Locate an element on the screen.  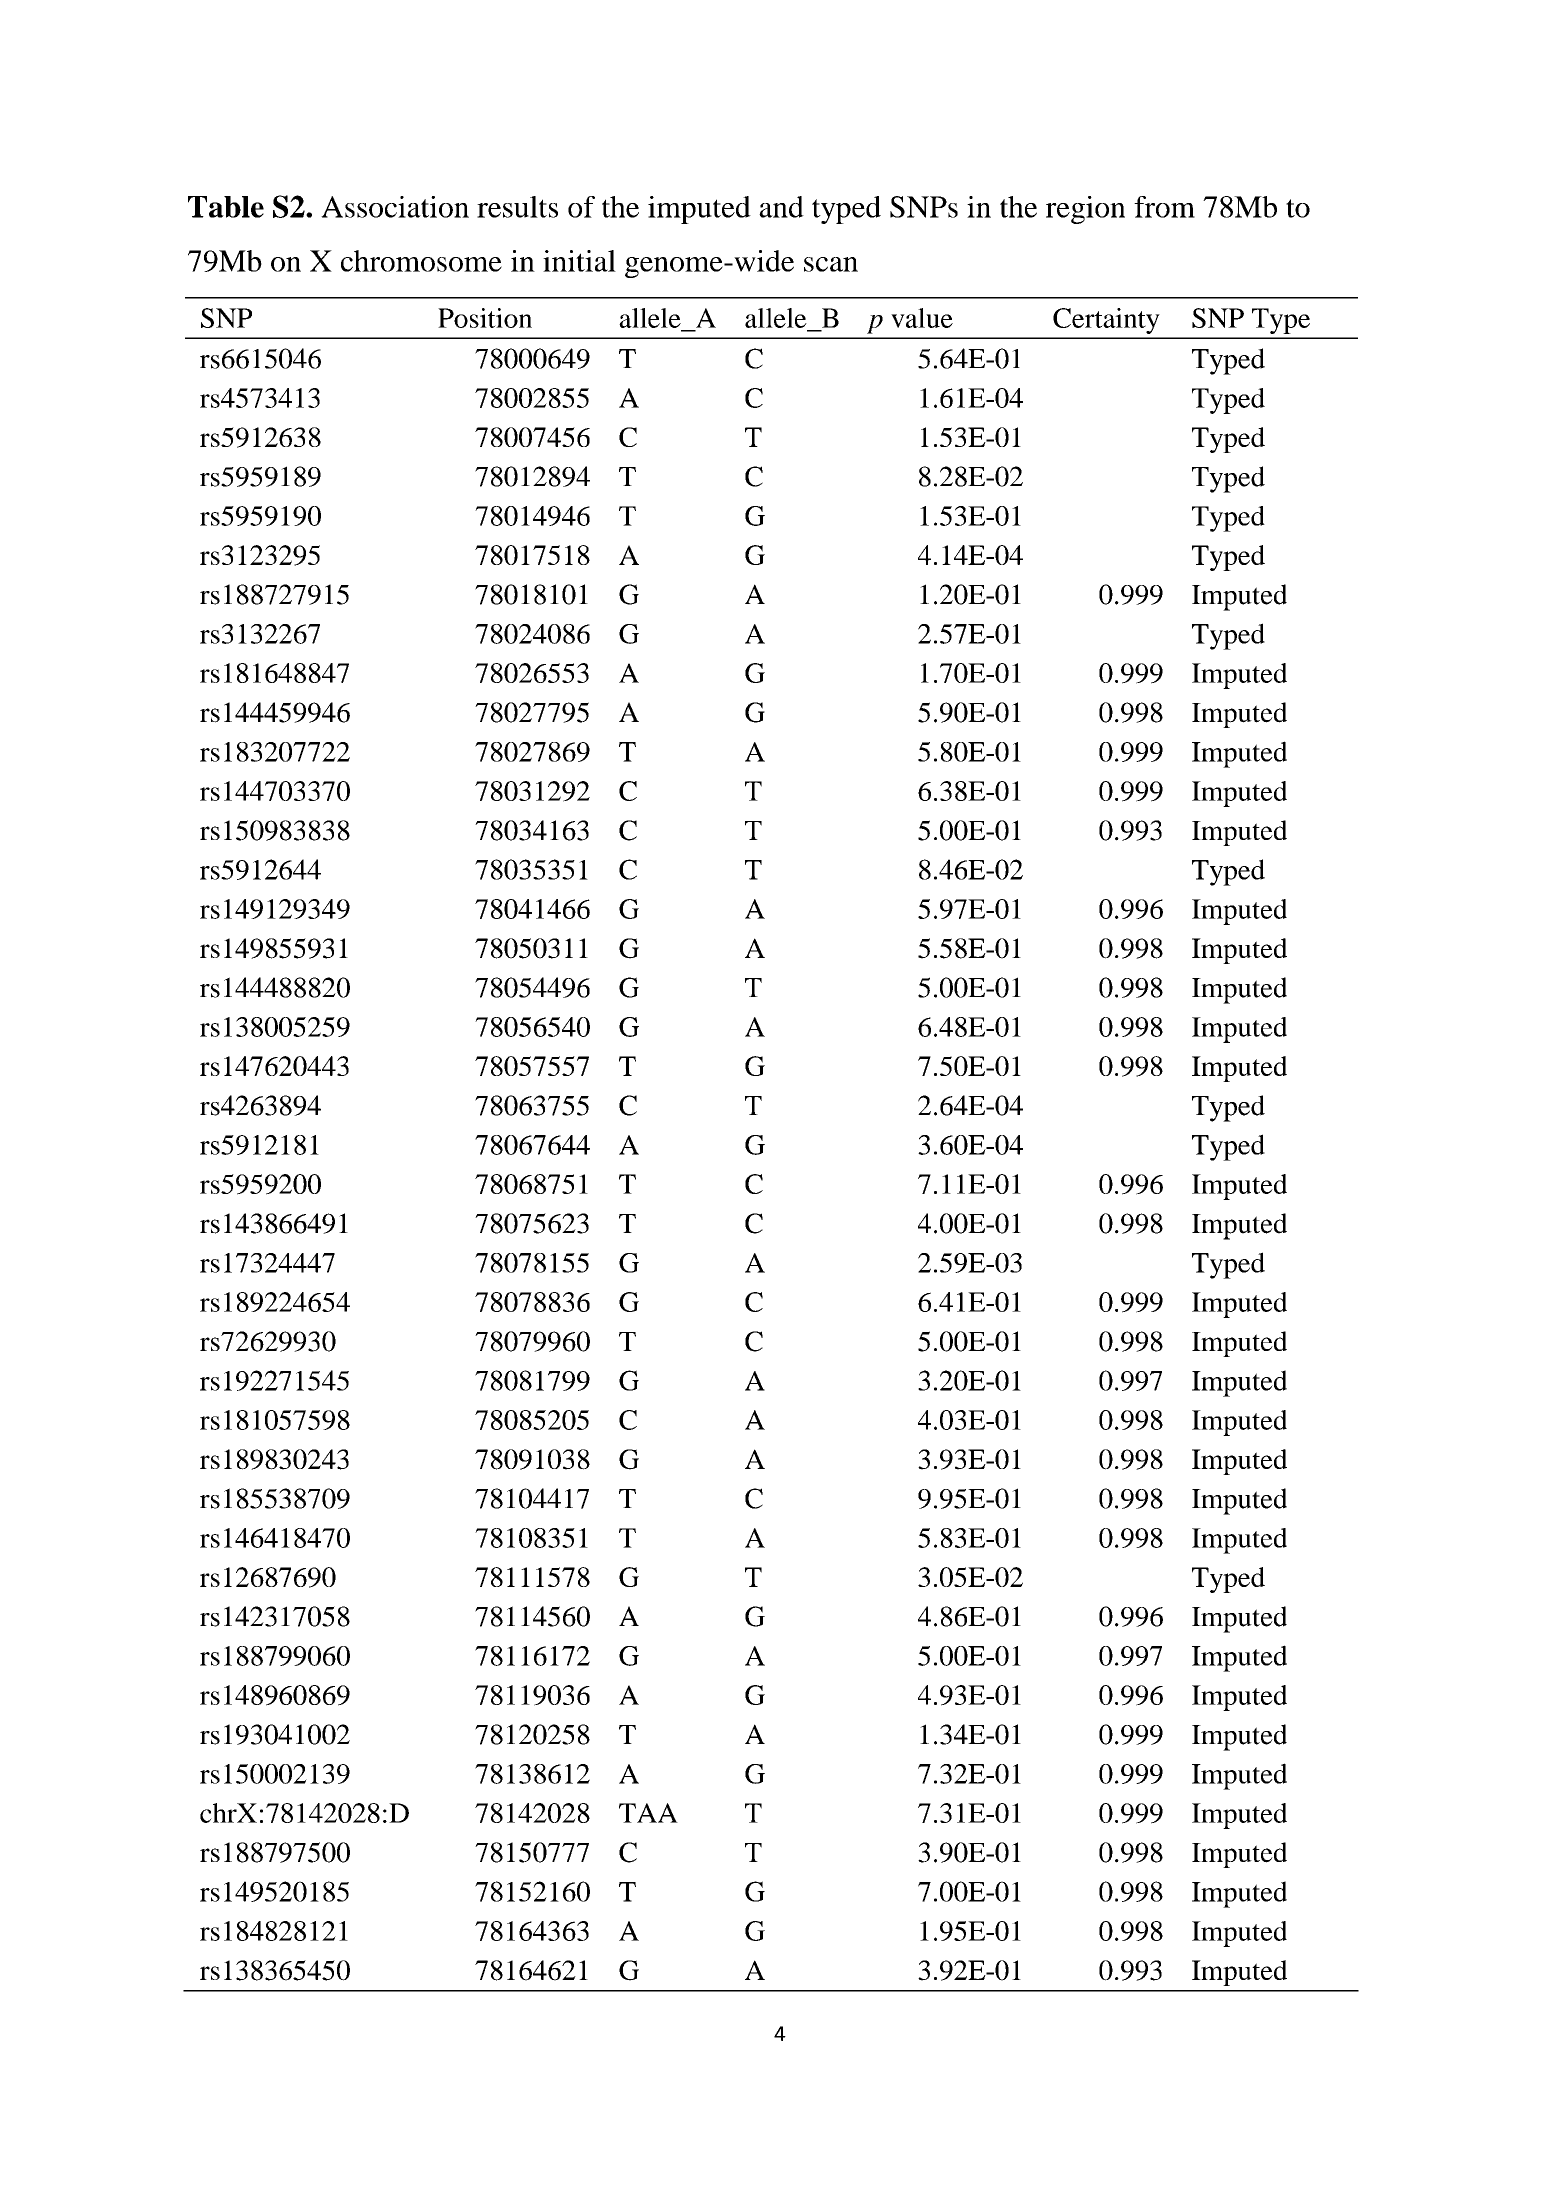
TAA is located at coordinates (648, 1813).
